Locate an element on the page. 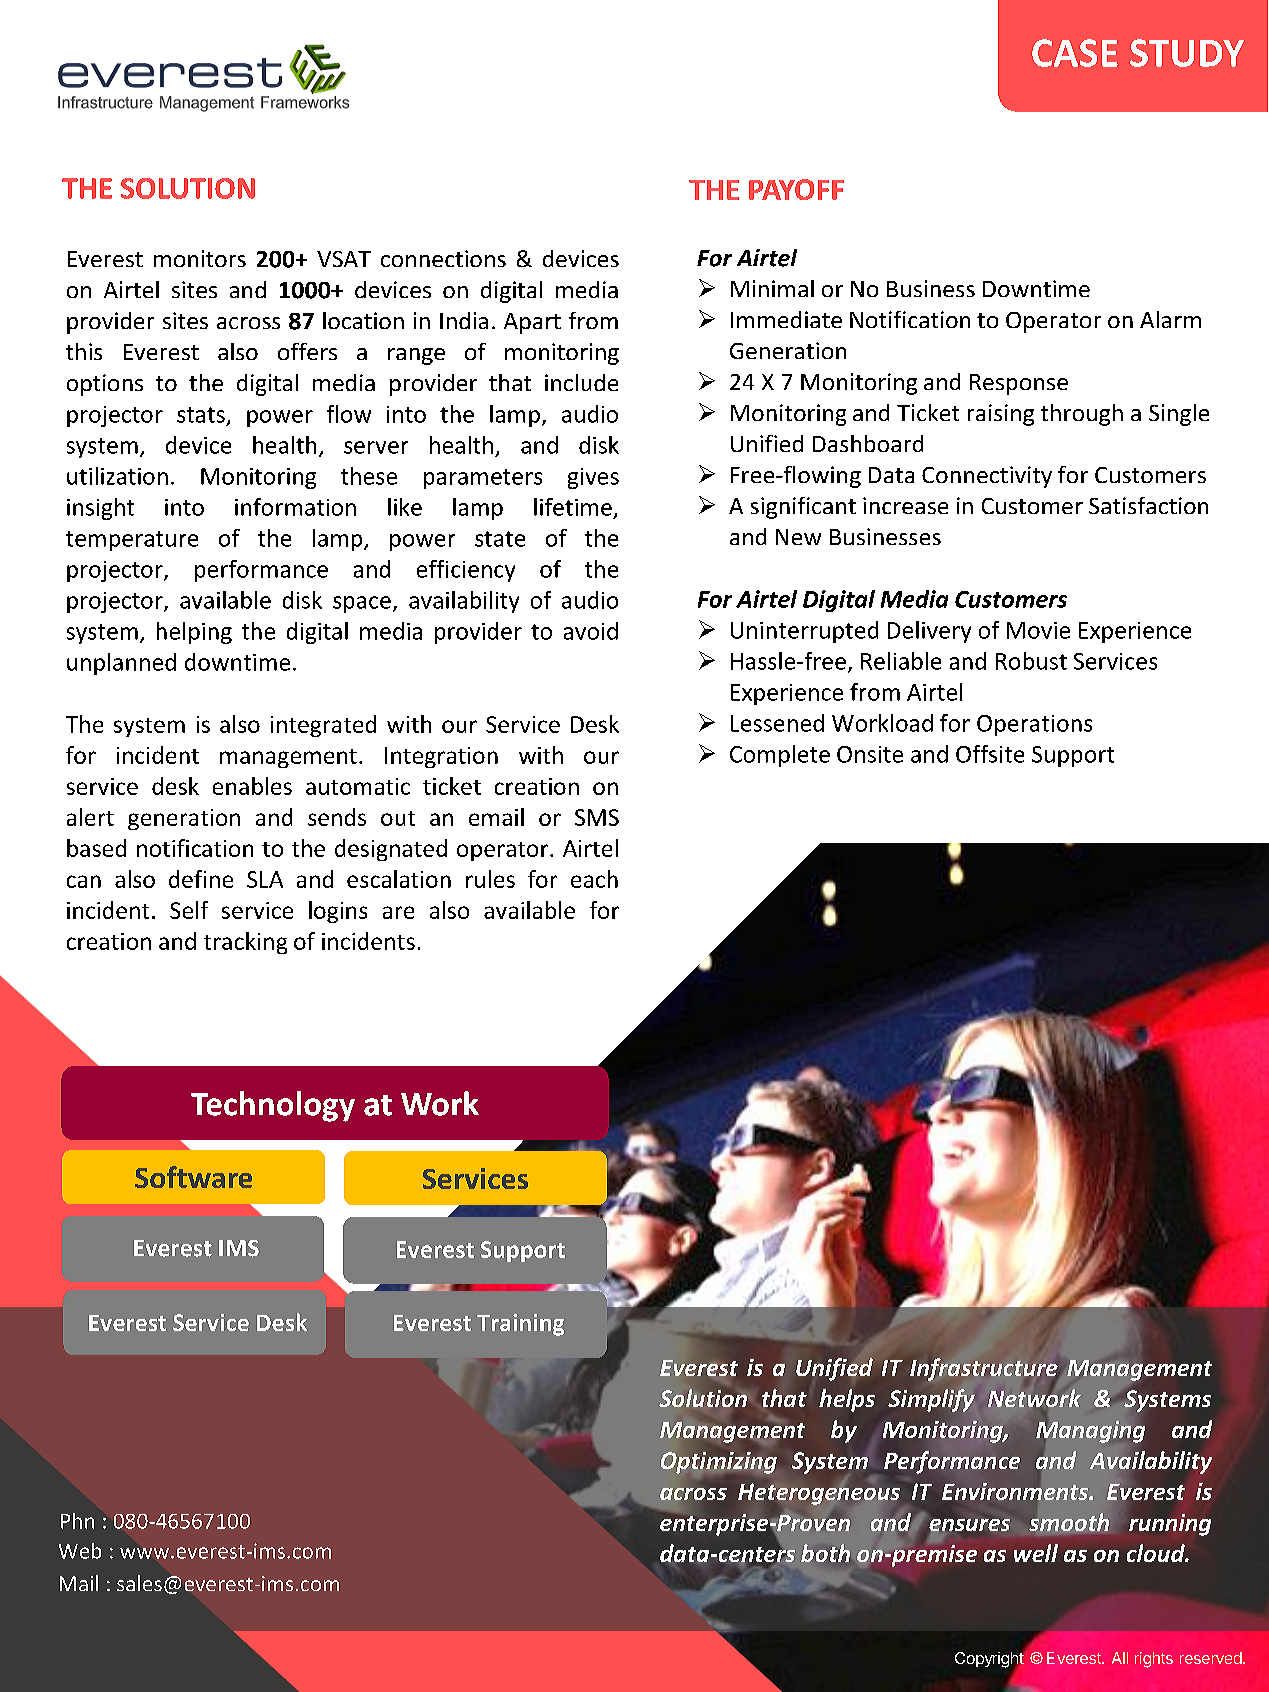 The image size is (1269, 1692). PAYOFF is located at coordinates (796, 189).
